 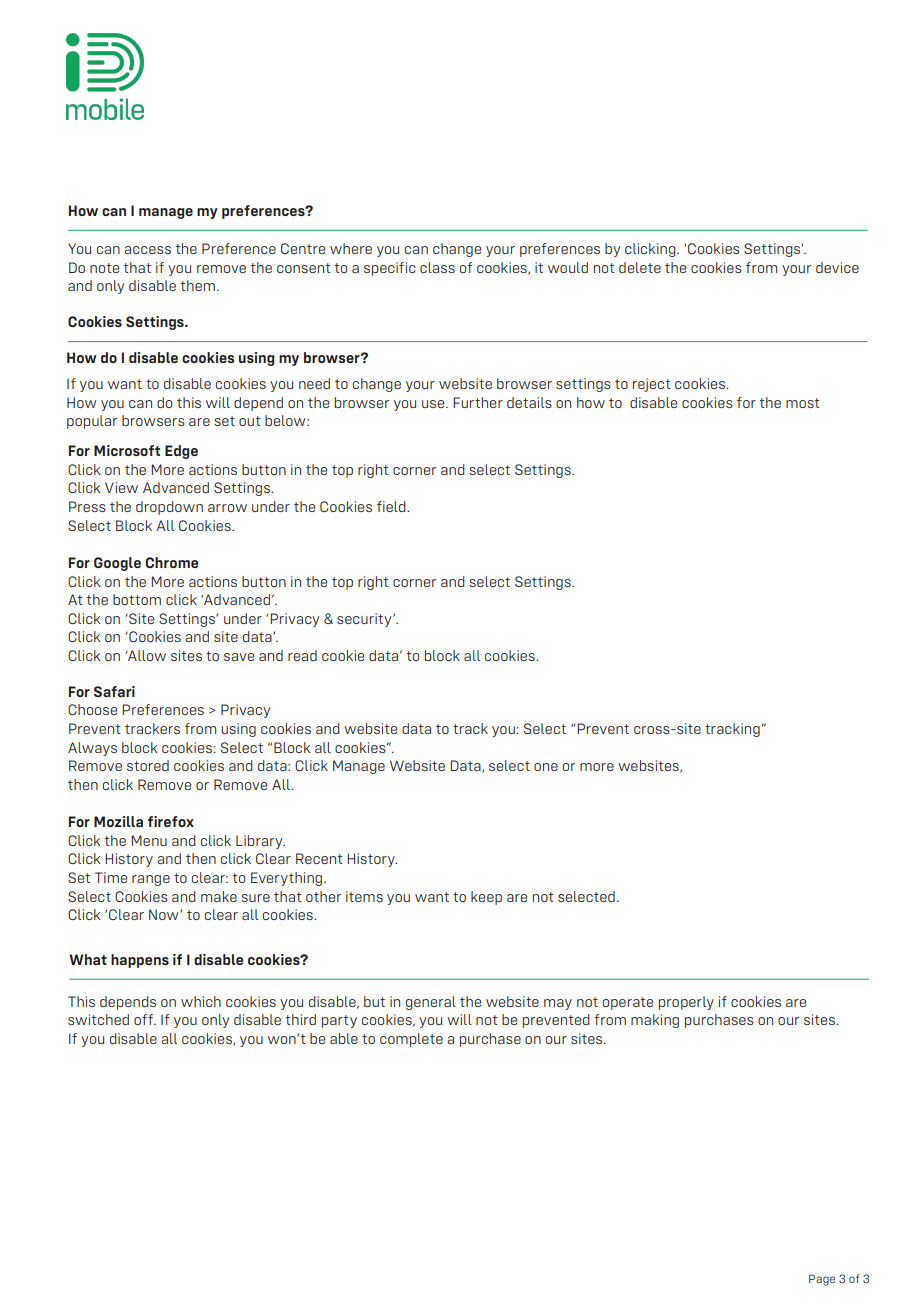 What do you see at coordinates (144, 1019) in the screenshot?
I see `off` at bounding box center [144, 1019].
